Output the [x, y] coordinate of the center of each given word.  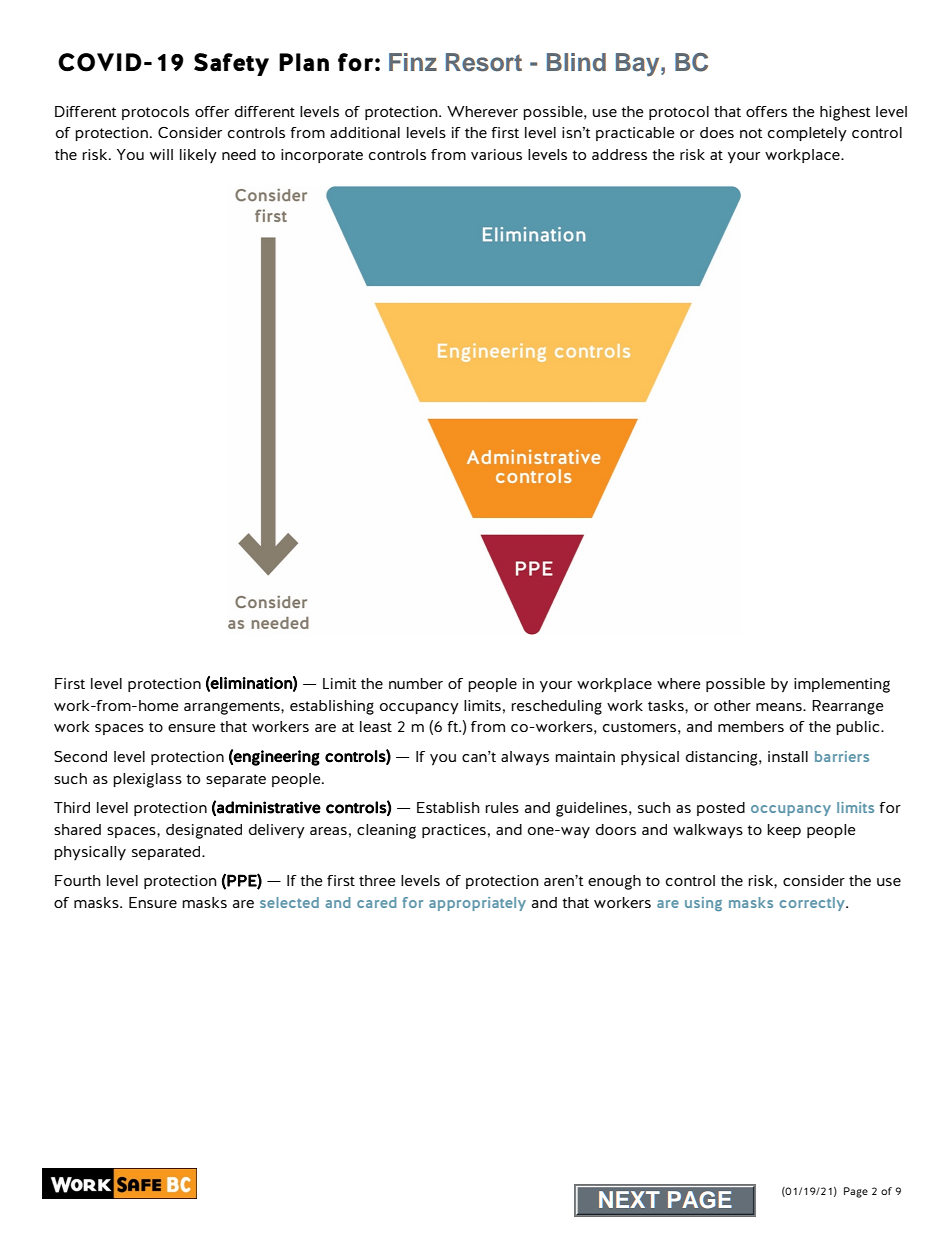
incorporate [322, 156]
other [732, 705]
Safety [231, 64]
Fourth [78, 880]
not [751, 133]
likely [198, 156]
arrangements [233, 708]
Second [80, 756]
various [496, 154]
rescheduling [556, 707]
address [619, 154]
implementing [842, 685]
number [416, 683]
